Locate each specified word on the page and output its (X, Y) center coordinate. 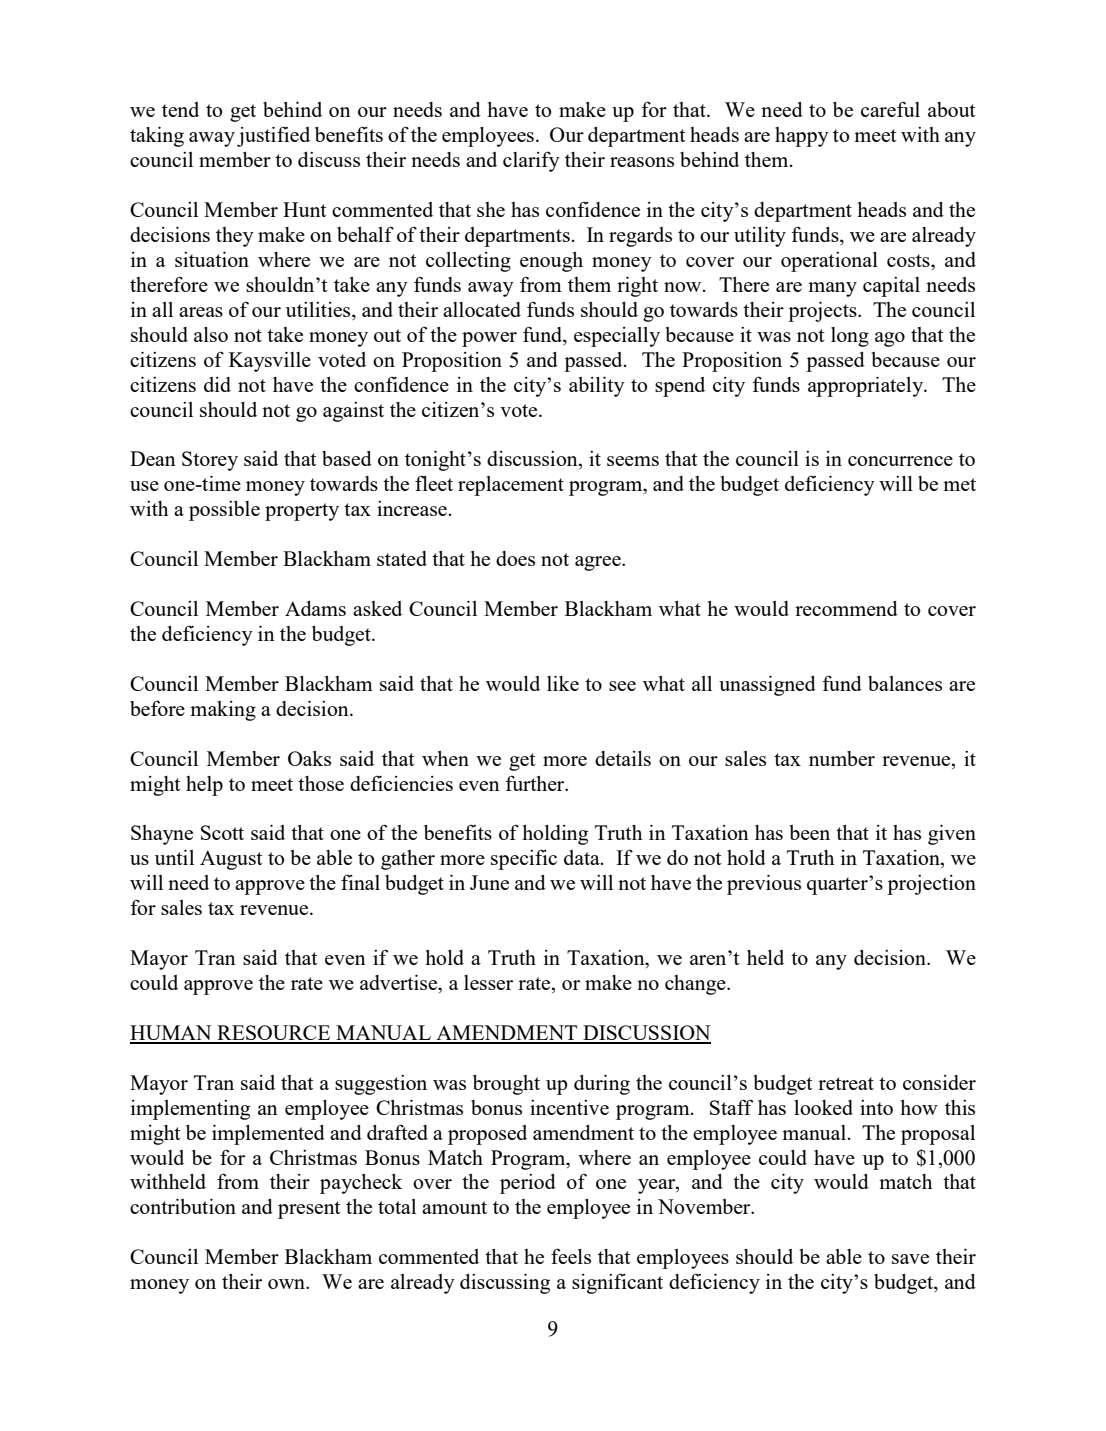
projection (931, 885)
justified (273, 136)
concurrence (900, 461)
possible (224, 511)
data (583, 857)
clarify (531, 161)
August (231, 860)
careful (890, 109)
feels (571, 1256)
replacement (511, 486)
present (309, 1210)
